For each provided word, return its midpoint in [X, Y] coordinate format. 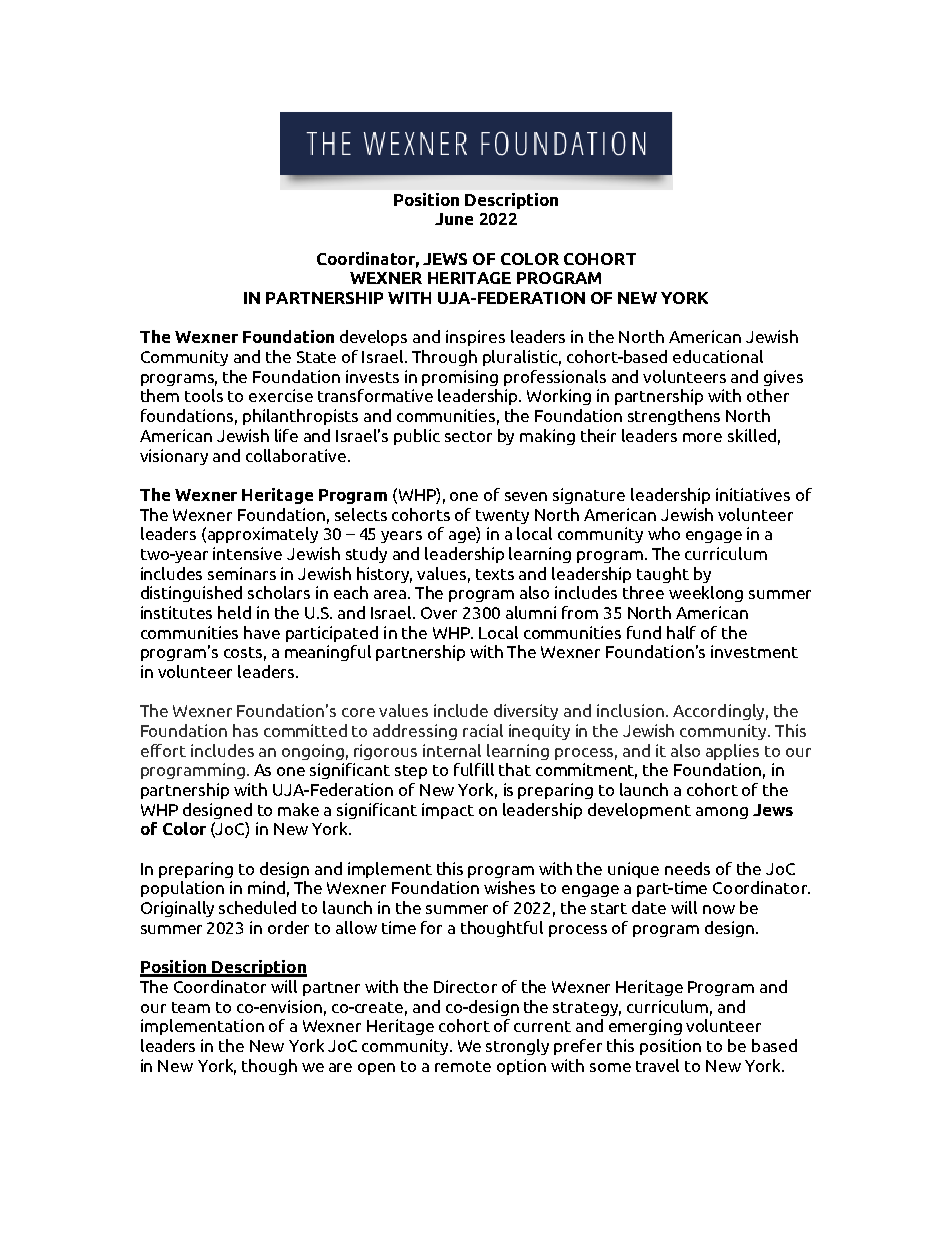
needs [687, 868]
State [316, 357]
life [286, 435]
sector [468, 436]
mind [266, 887]
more [702, 437]
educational [718, 356]
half [681, 632]
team [191, 1007]
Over [439, 613]
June [454, 219]
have [262, 632]
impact [448, 811]
